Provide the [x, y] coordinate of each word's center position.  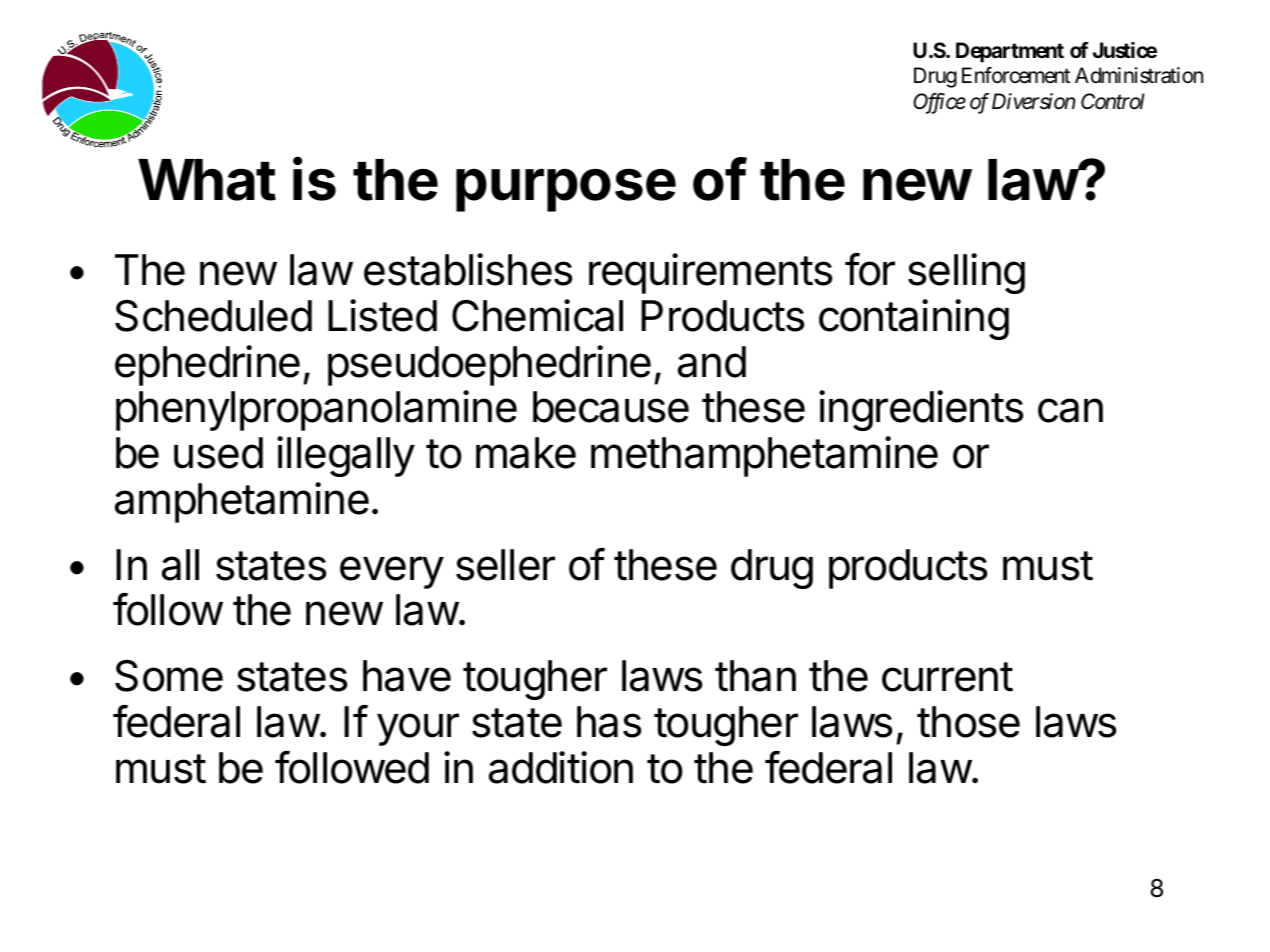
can [1070, 410]
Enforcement [1016, 75]
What [207, 180]
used [218, 453]
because [611, 407]
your [418, 729]
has [609, 722]
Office [939, 103]
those [968, 722]
